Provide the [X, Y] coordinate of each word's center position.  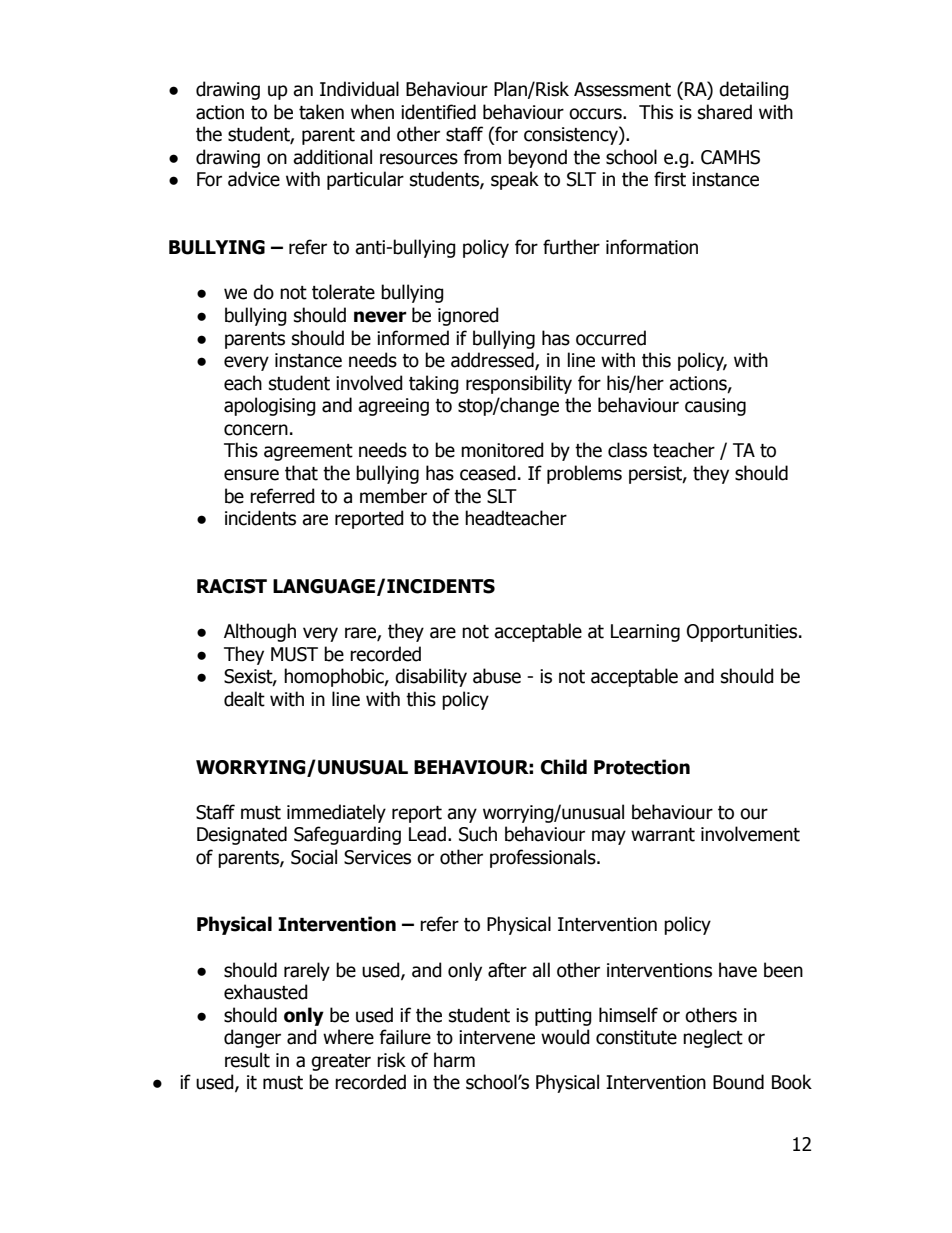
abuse [497, 676]
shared [725, 112]
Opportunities [743, 633]
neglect [713, 1038]
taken [321, 112]
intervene [497, 1037]
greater [341, 1062]
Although [260, 632]
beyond [537, 158]
